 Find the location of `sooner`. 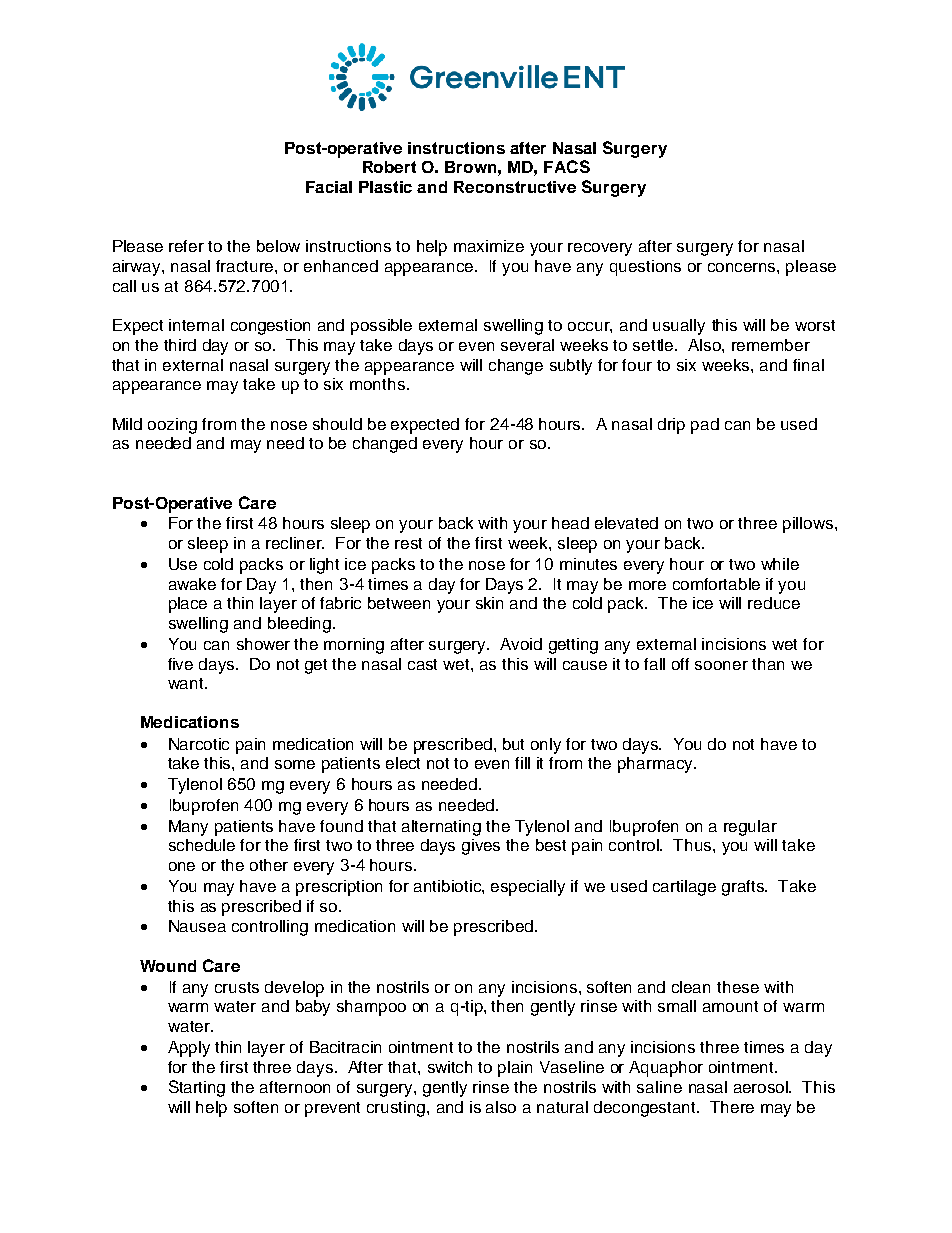

sooner is located at coordinates (721, 665).
